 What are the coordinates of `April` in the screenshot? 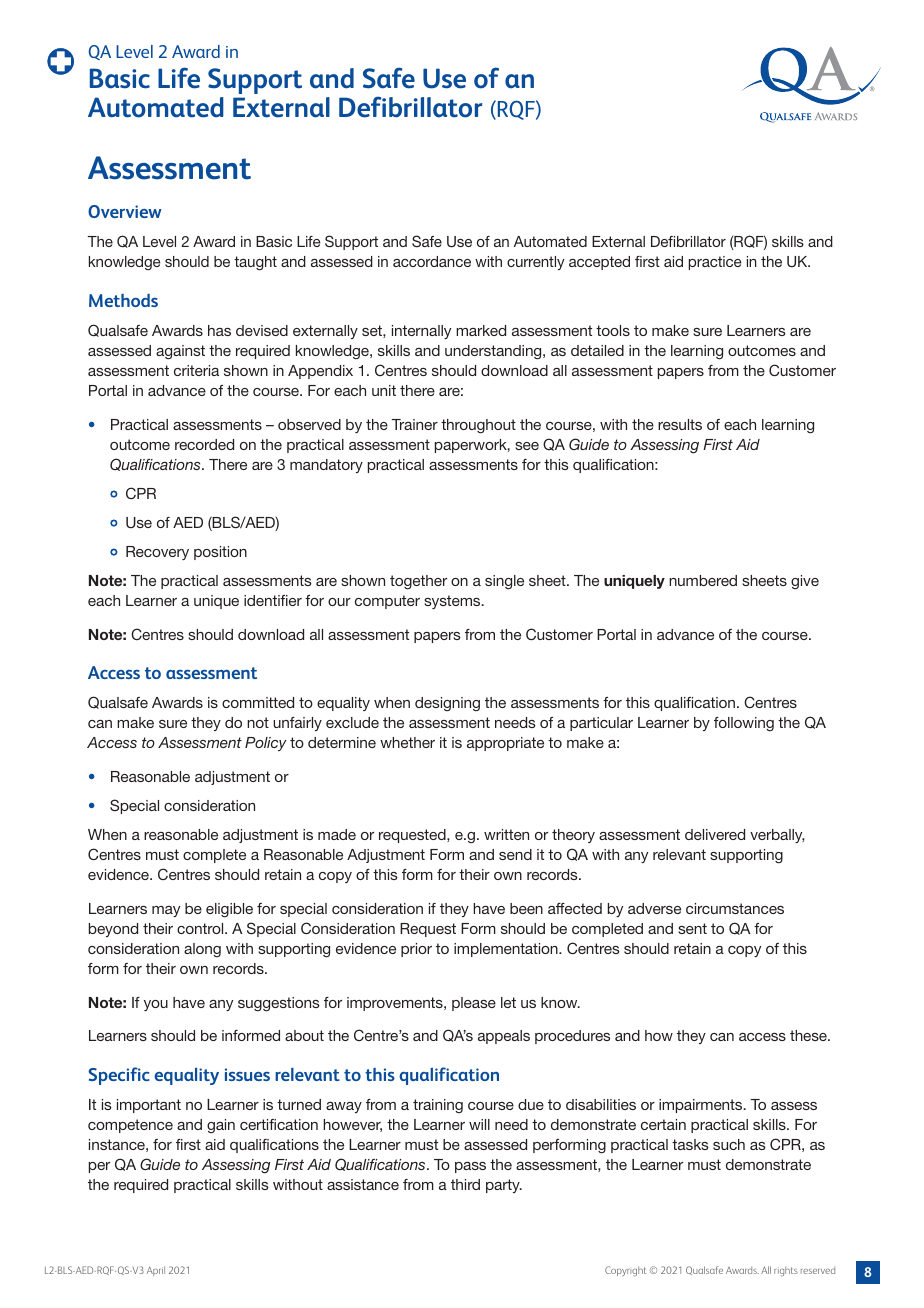 It's located at (156, 1271).
